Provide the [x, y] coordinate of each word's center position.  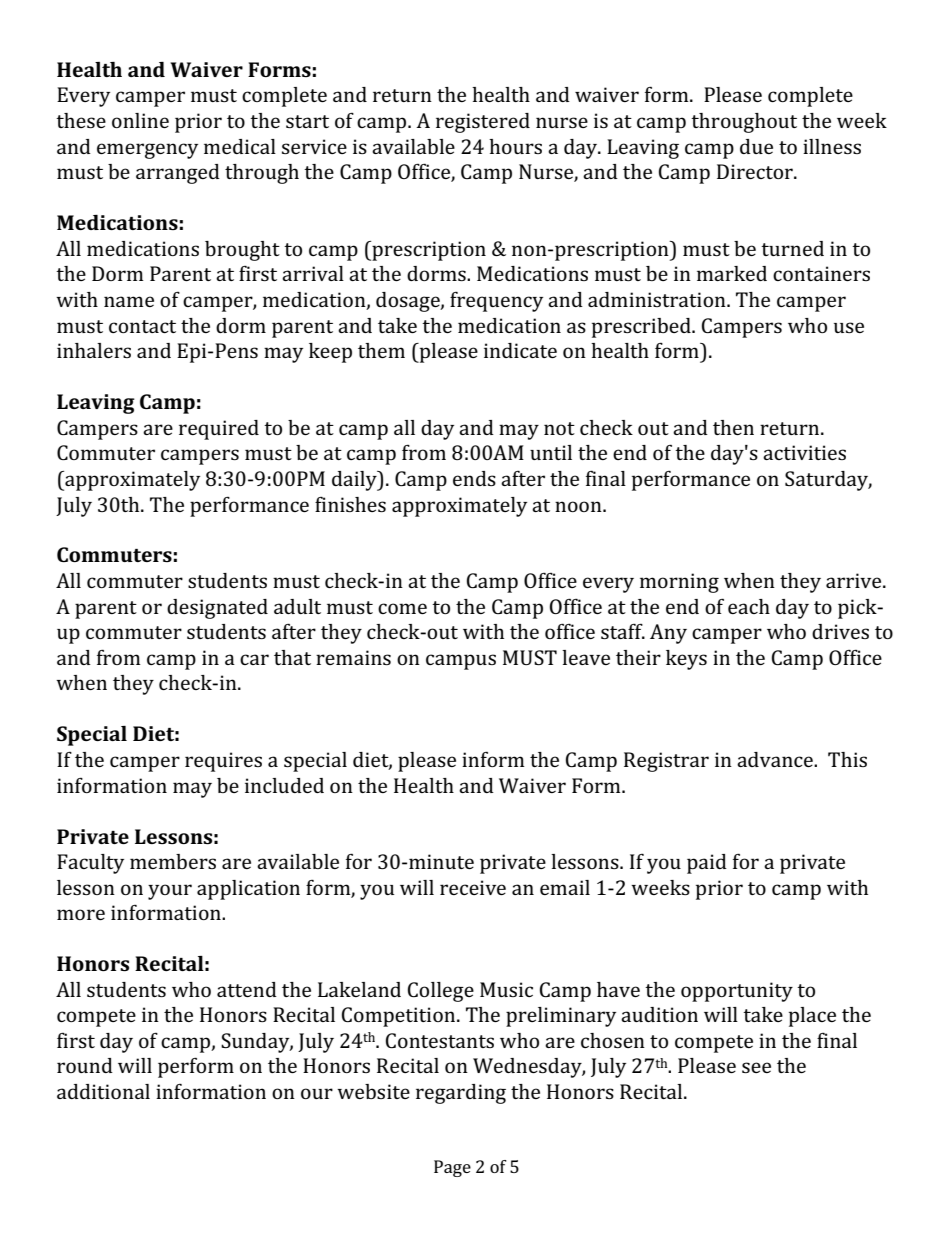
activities [804, 452]
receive [473, 887]
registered [483, 123]
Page [452, 1168]
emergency [147, 151]
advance [776, 759]
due [756, 146]
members [173, 861]
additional [103, 1091]
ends [474, 478]
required [219, 430]
